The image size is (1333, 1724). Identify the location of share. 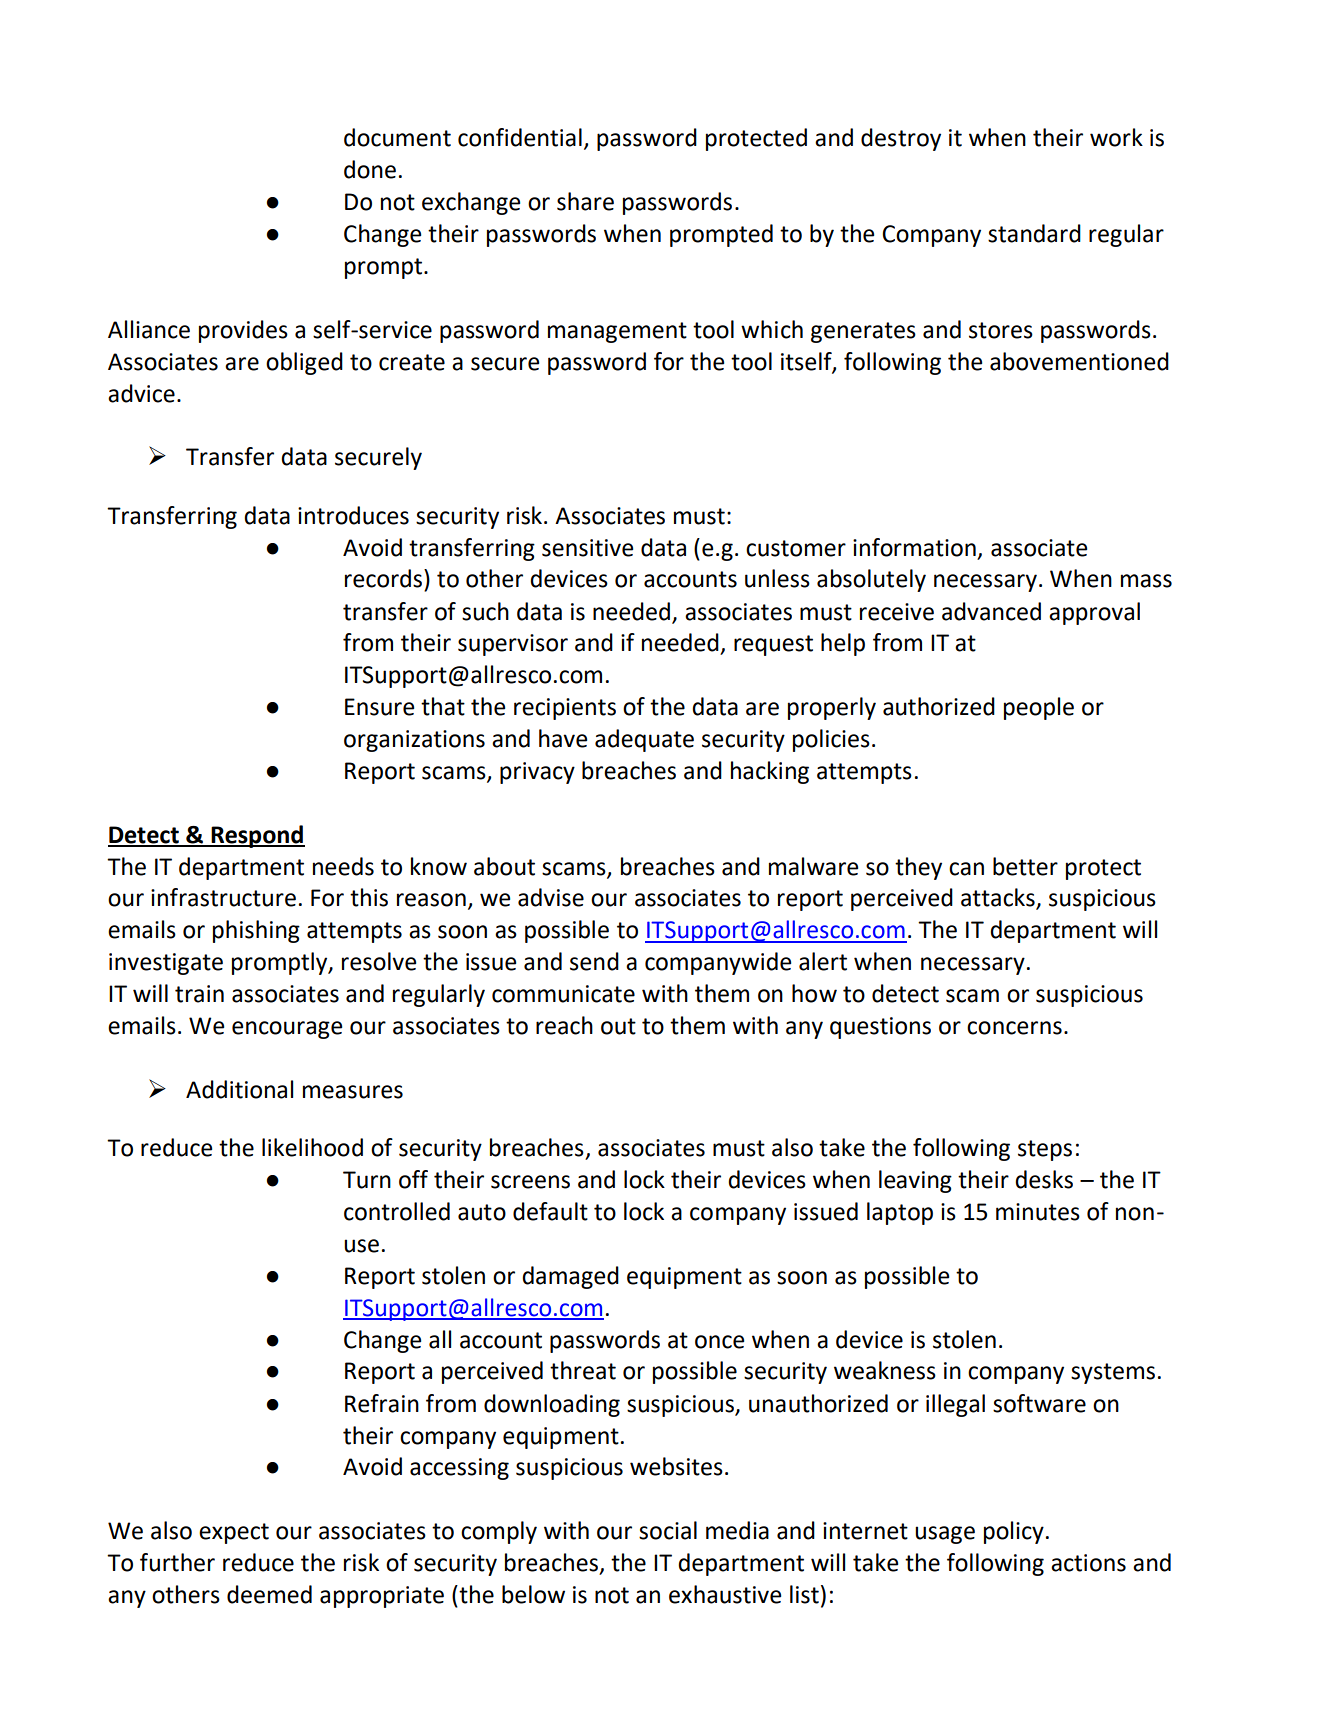
(585, 201).
